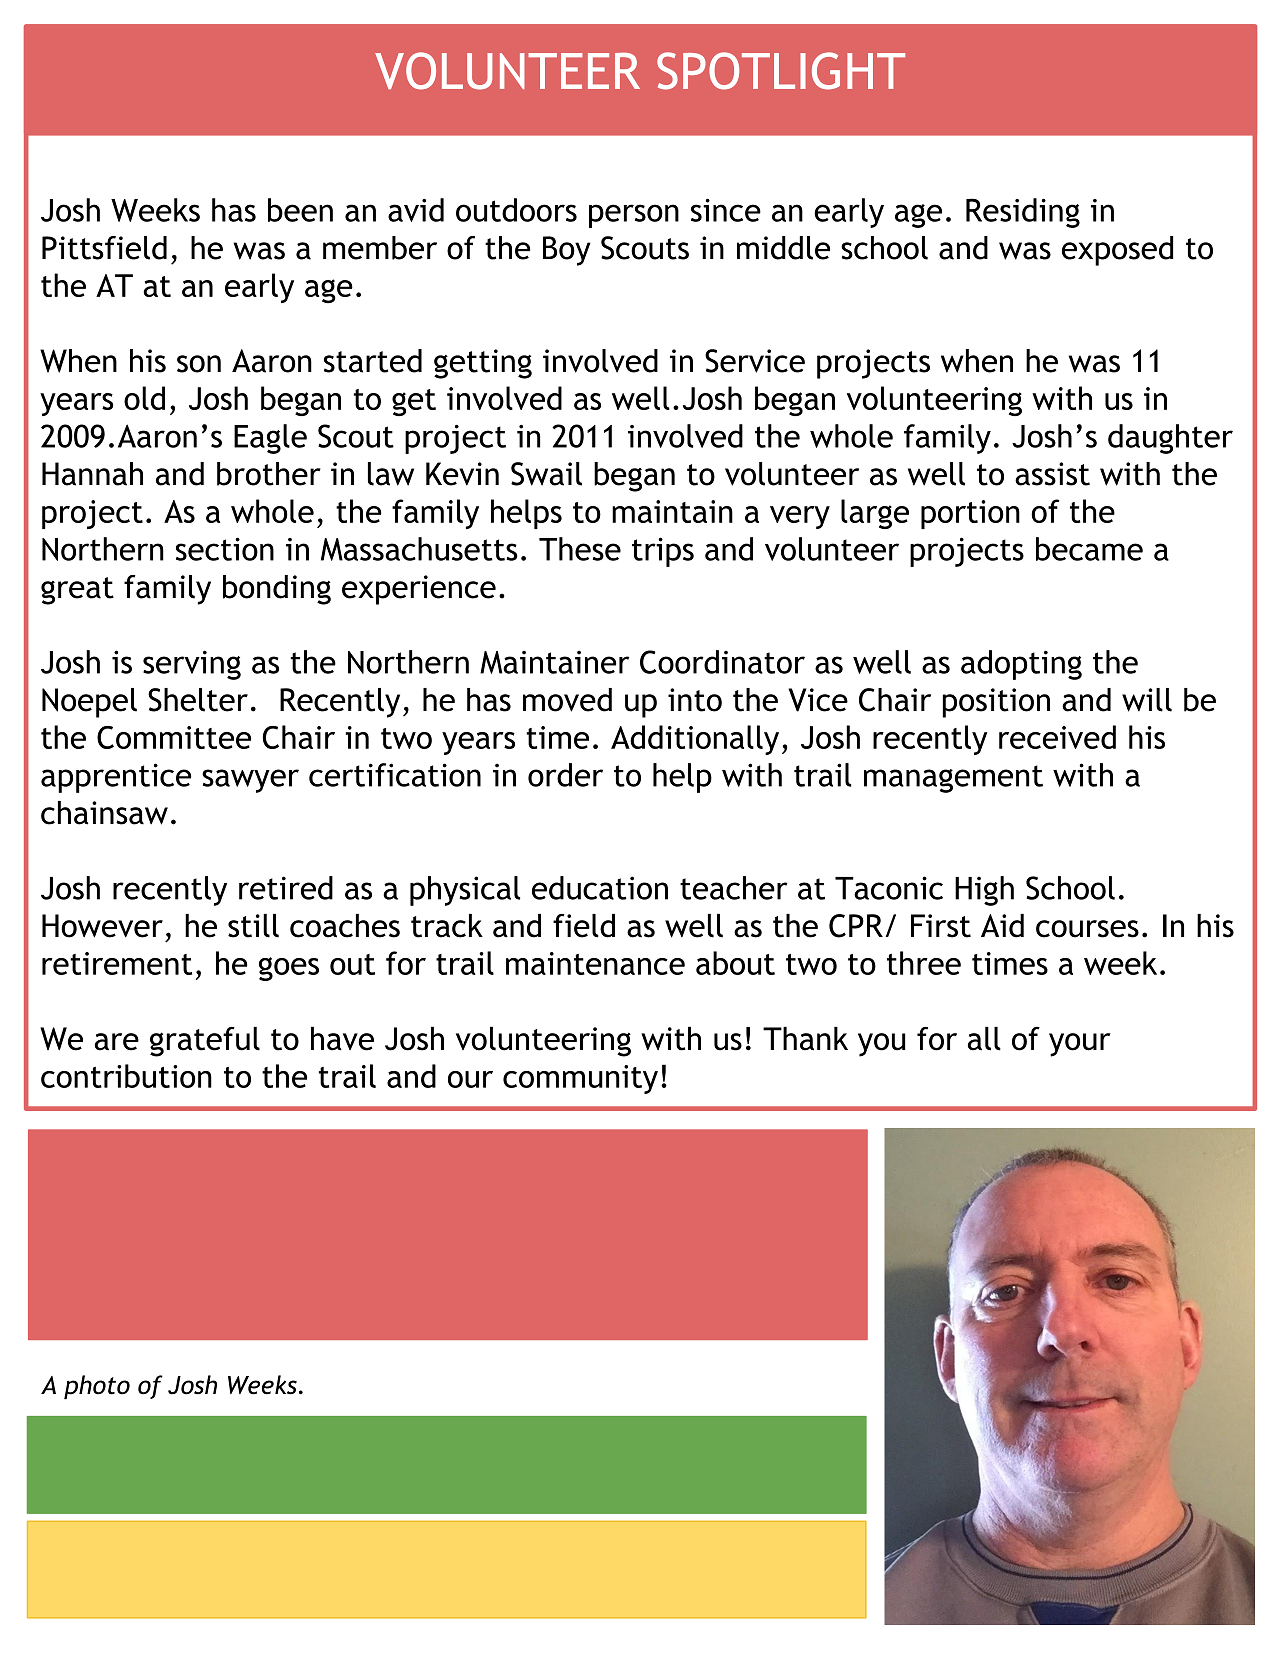 This screenshot has width=1281, height=1657. What do you see at coordinates (695, 740) in the screenshot?
I see `Additionally` at bounding box center [695, 740].
